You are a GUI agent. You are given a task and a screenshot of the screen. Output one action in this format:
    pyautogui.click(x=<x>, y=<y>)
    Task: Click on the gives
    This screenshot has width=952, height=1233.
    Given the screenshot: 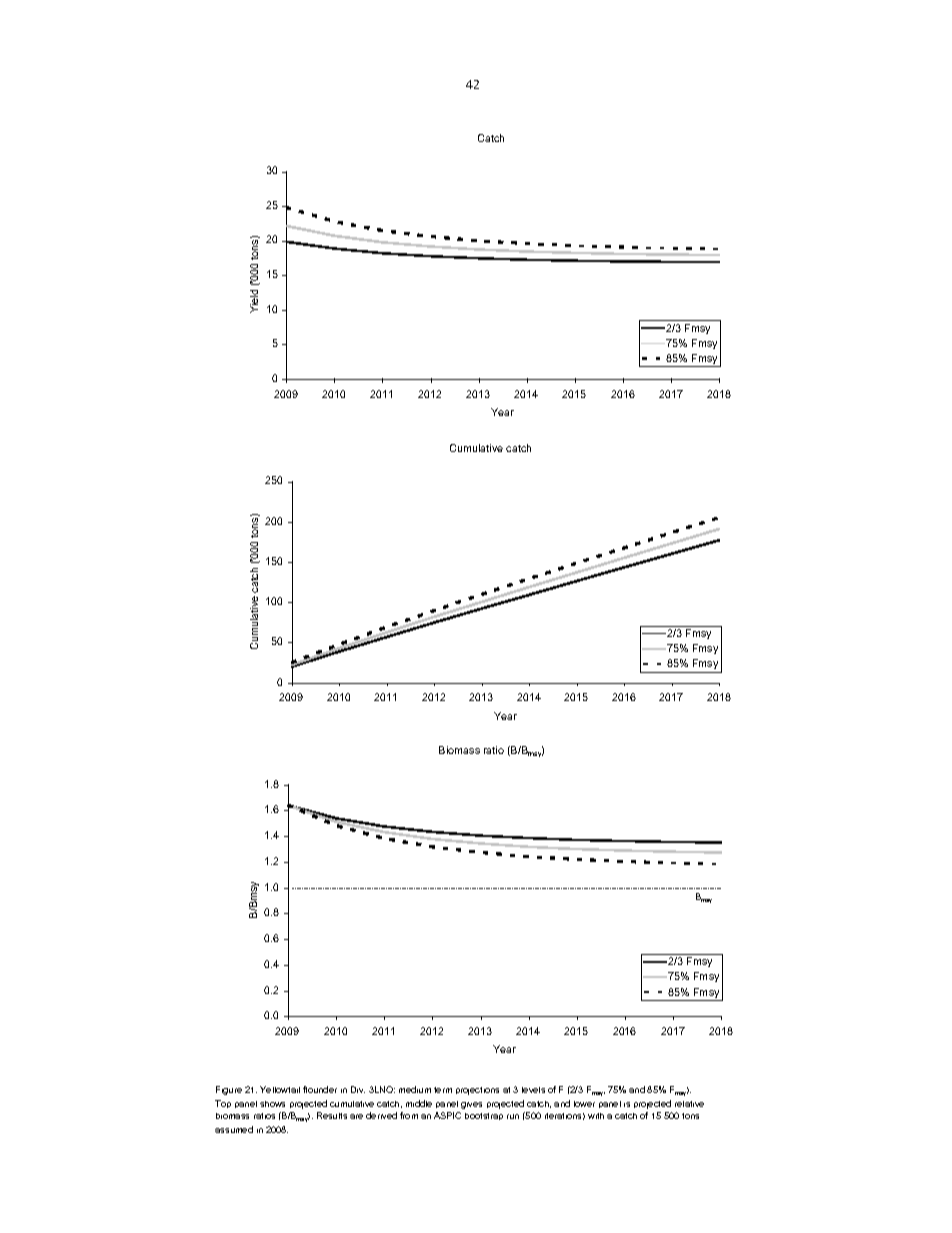 What is the action you would take?
    pyautogui.click(x=471, y=1105)
